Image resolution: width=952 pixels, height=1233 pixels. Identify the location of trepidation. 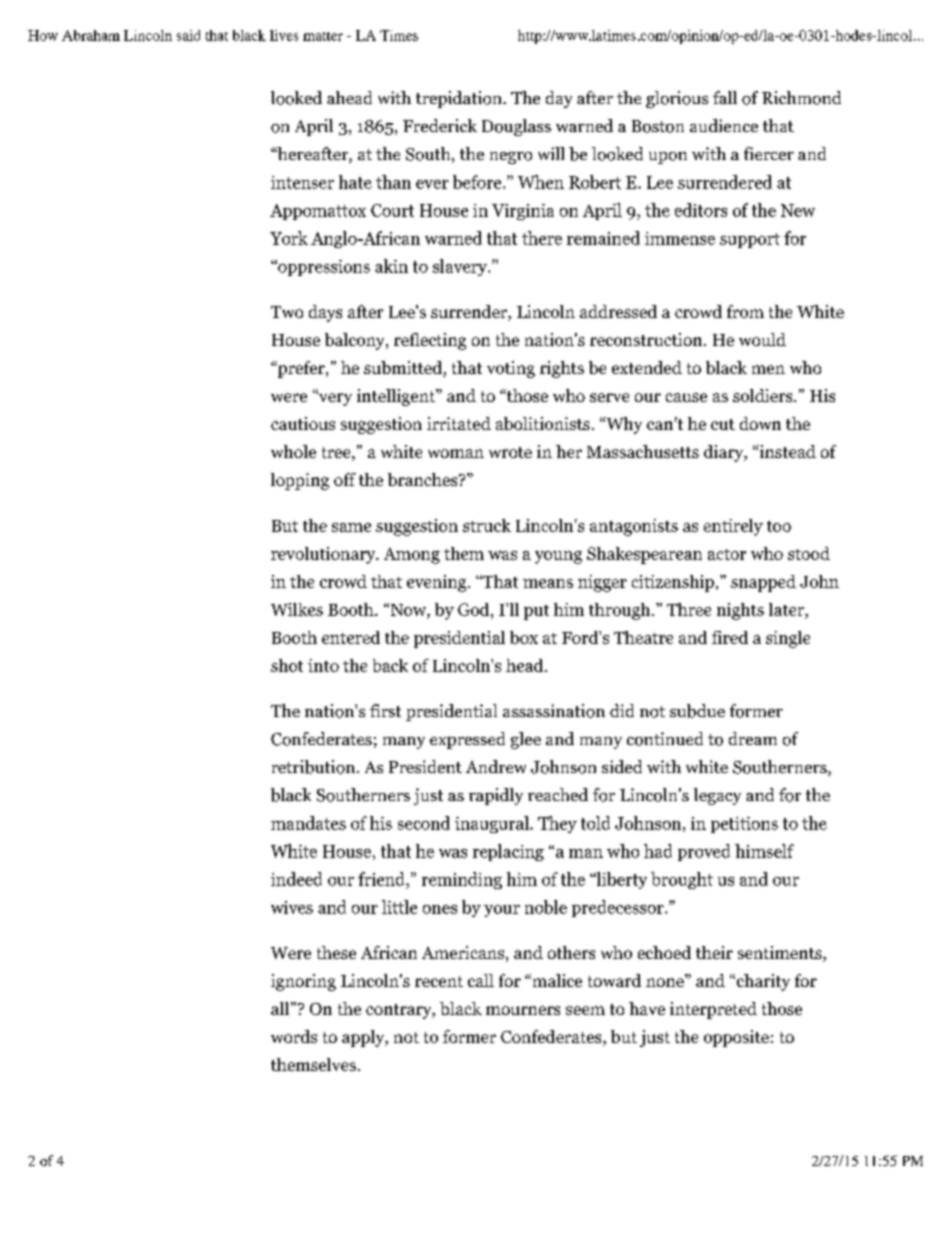
(460, 99).
